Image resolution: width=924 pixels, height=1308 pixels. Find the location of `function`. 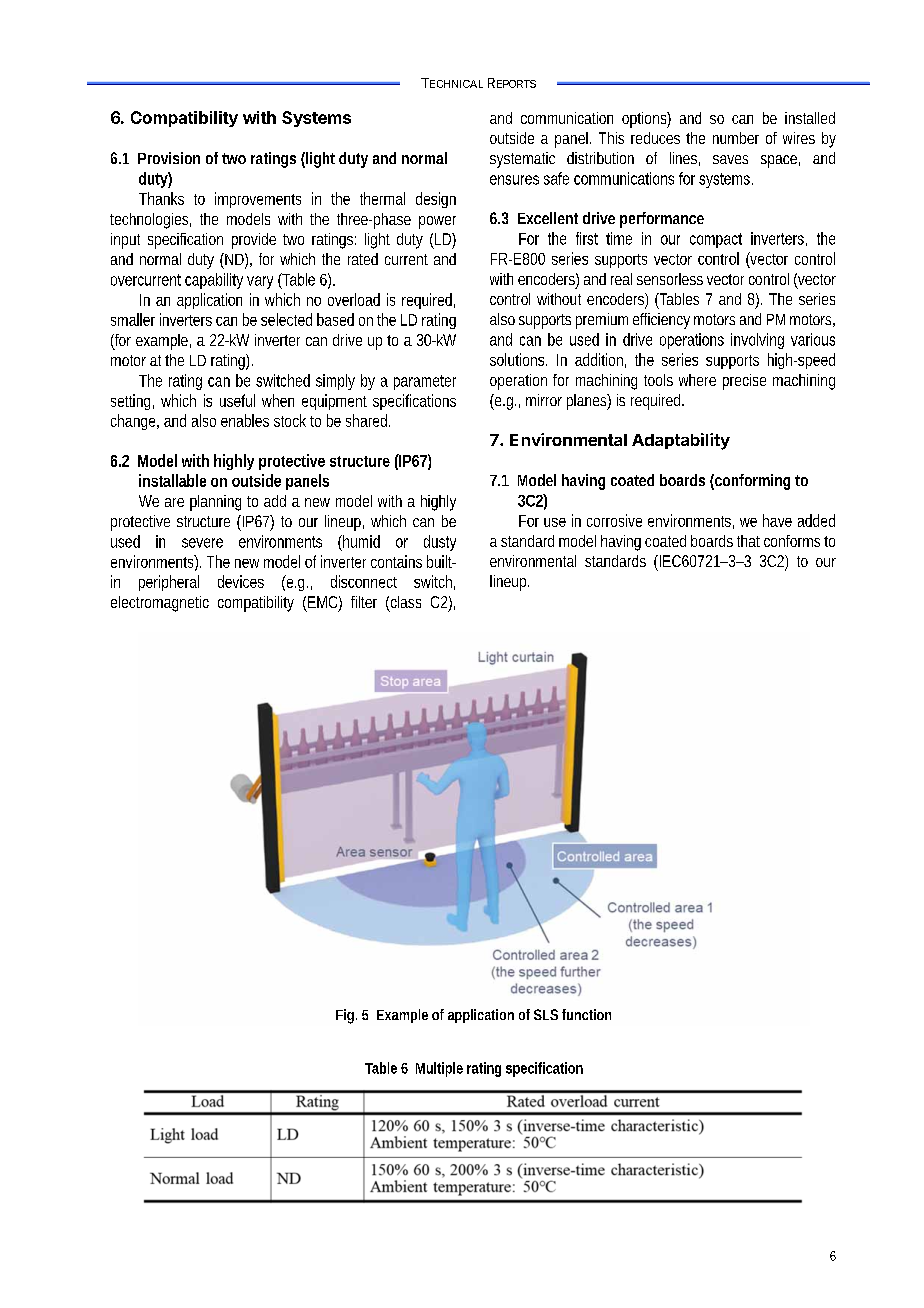

function is located at coordinates (586, 1014).
